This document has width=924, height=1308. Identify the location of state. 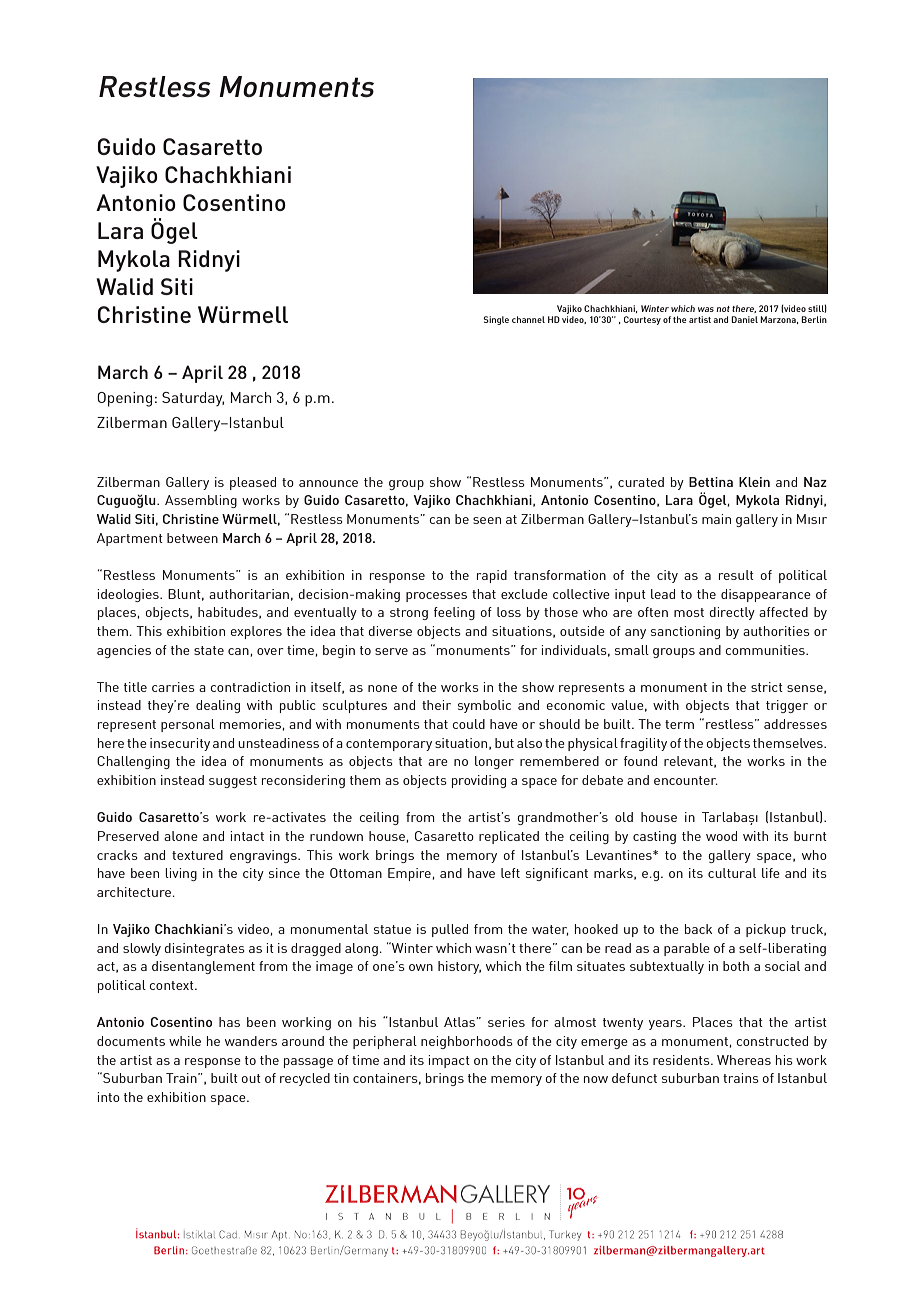
(209, 650).
